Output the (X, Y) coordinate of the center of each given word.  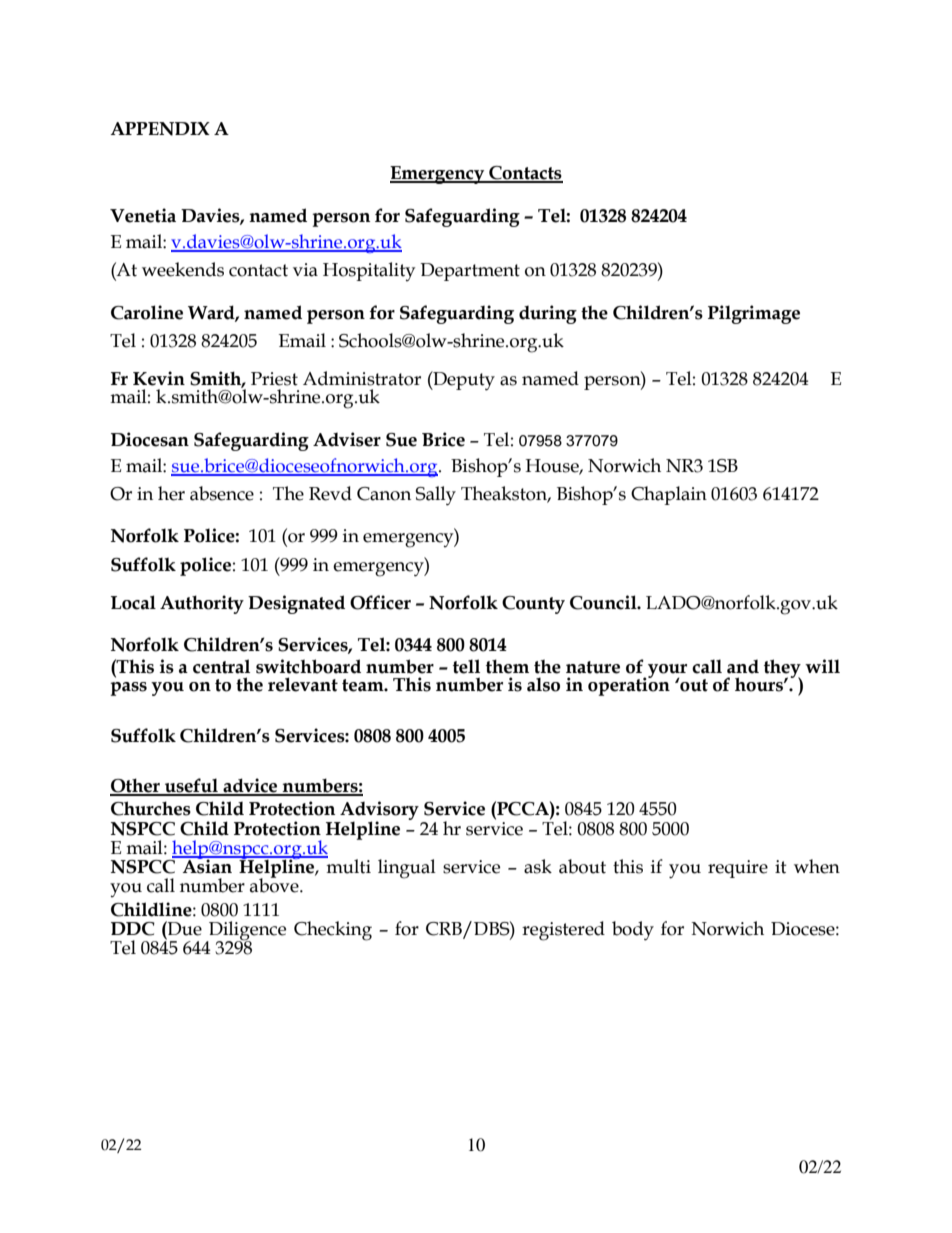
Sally (436, 496)
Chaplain (669, 495)
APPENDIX (160, 129)
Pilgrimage (754, 314)
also (543, 684)
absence (222, 493)
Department (470, 272)
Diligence (246, 932)
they (782, 669)
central (221, 666)
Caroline (147, 312)
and (743, 667)
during (548, 314)
